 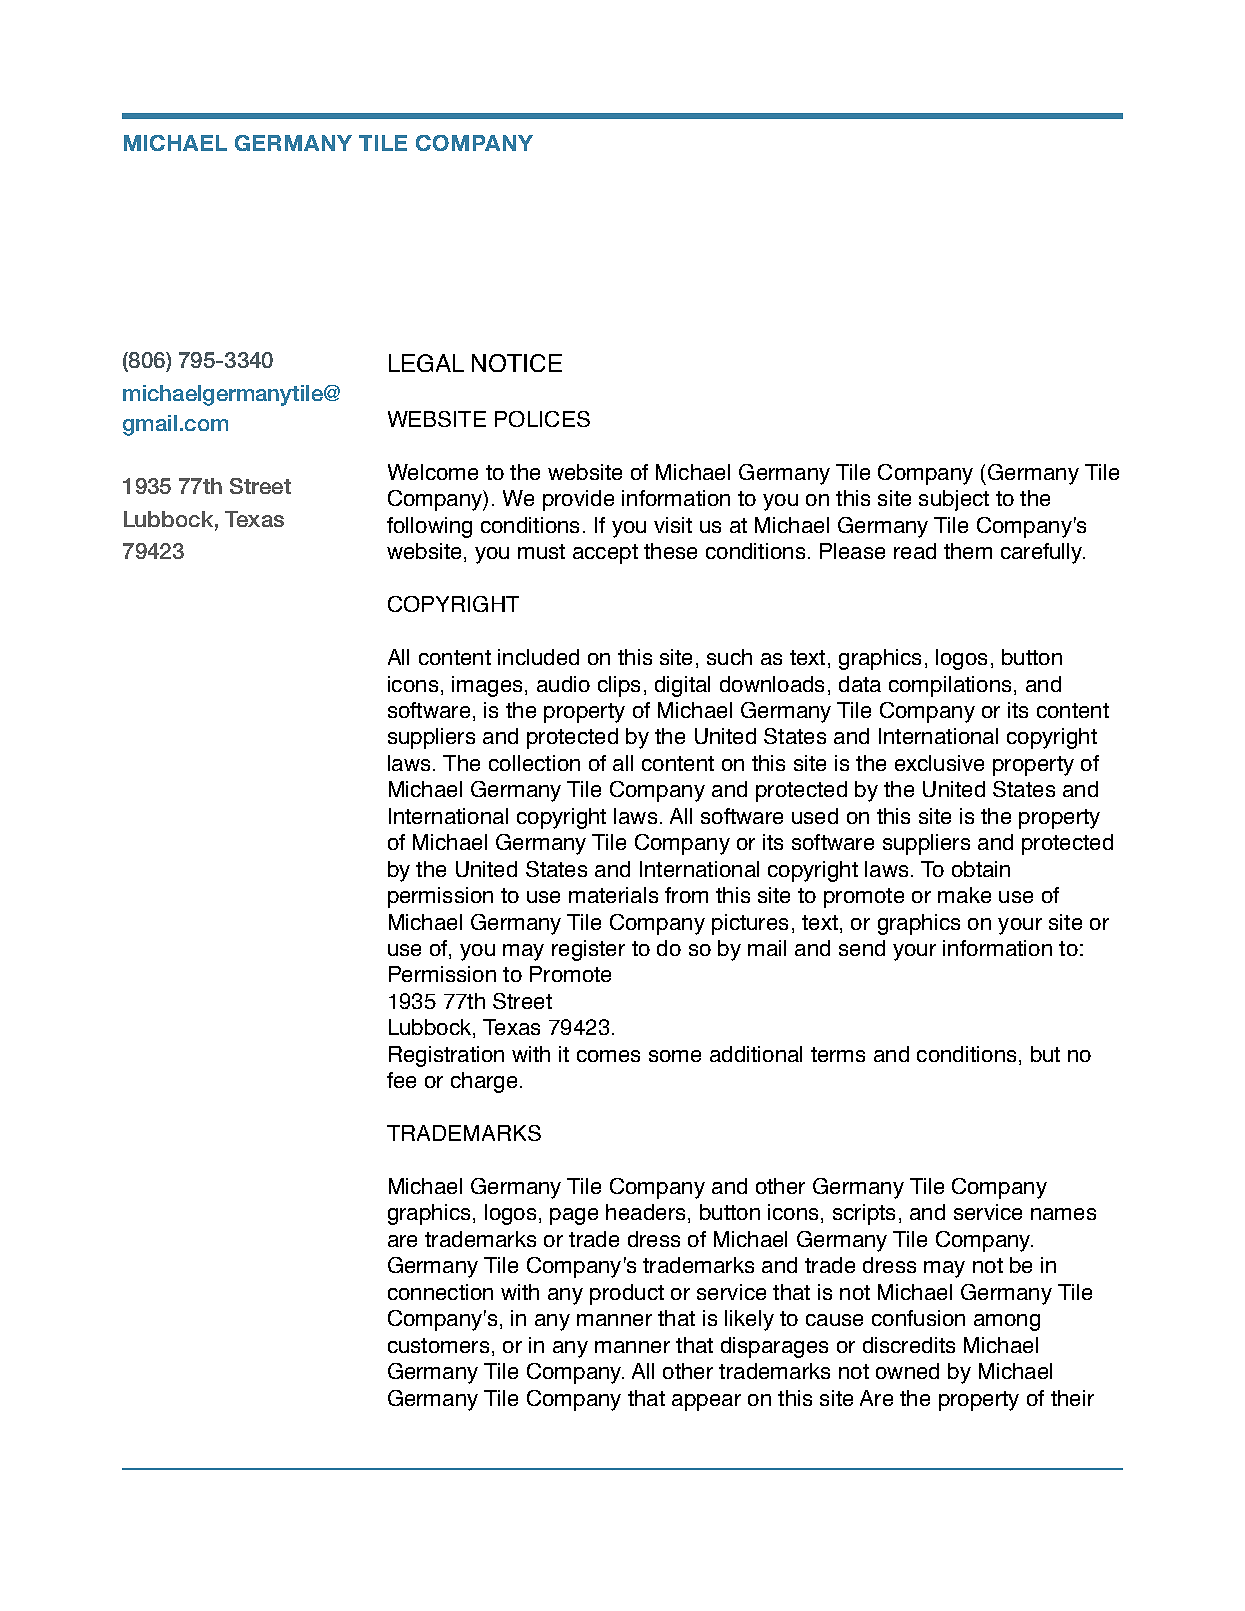 What do you see at coordinates (484, 1082) in the document?
I see `charge` at bounding box center [484, 1082].
